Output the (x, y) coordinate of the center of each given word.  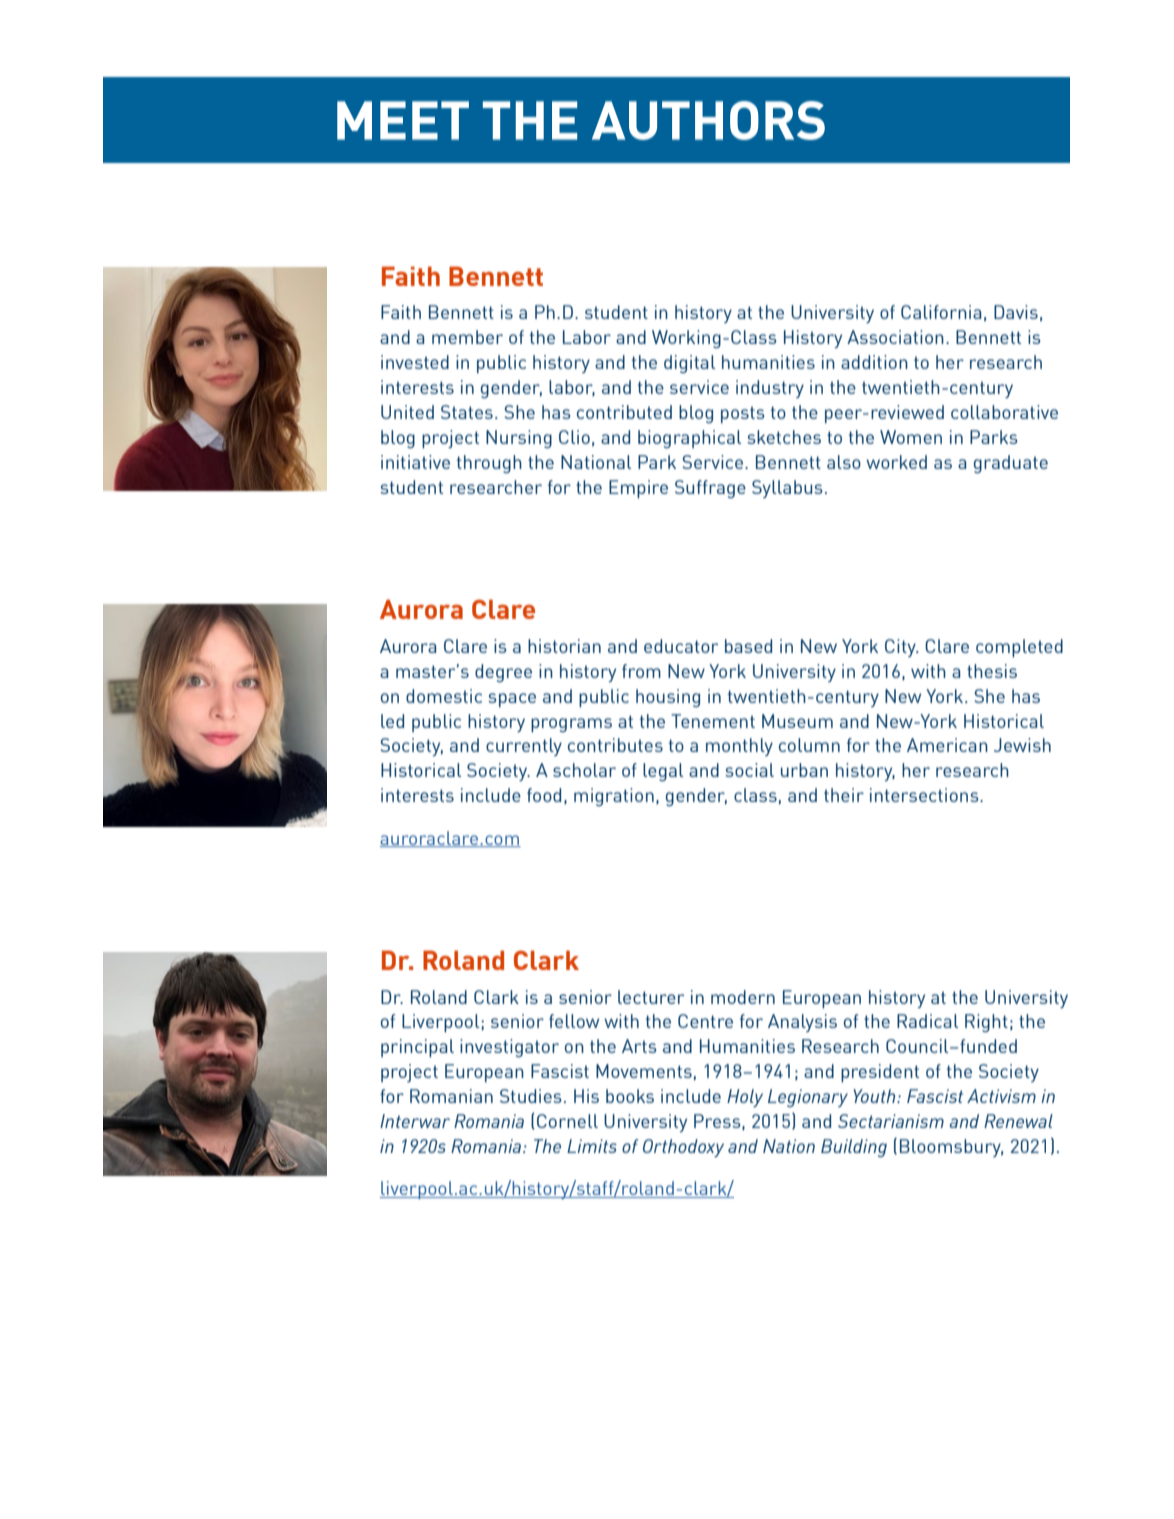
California (941, 312)
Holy (745, 1098)
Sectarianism (891, 1121)
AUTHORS (708, 120)
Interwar (415, 1121)
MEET (403, 120)
